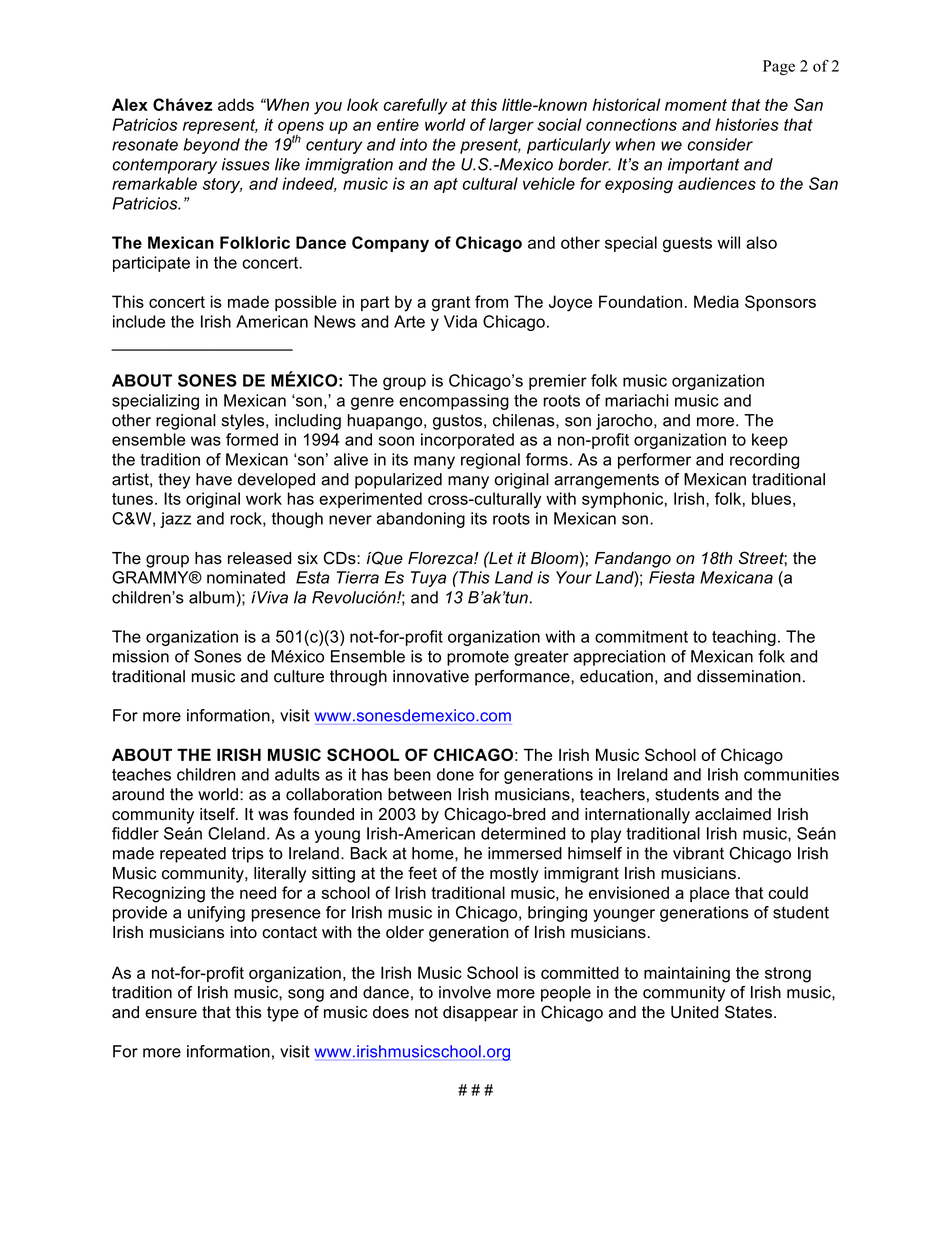  Describe the element at coordinates (236, 104) in the page. I see `adds` at that location.
